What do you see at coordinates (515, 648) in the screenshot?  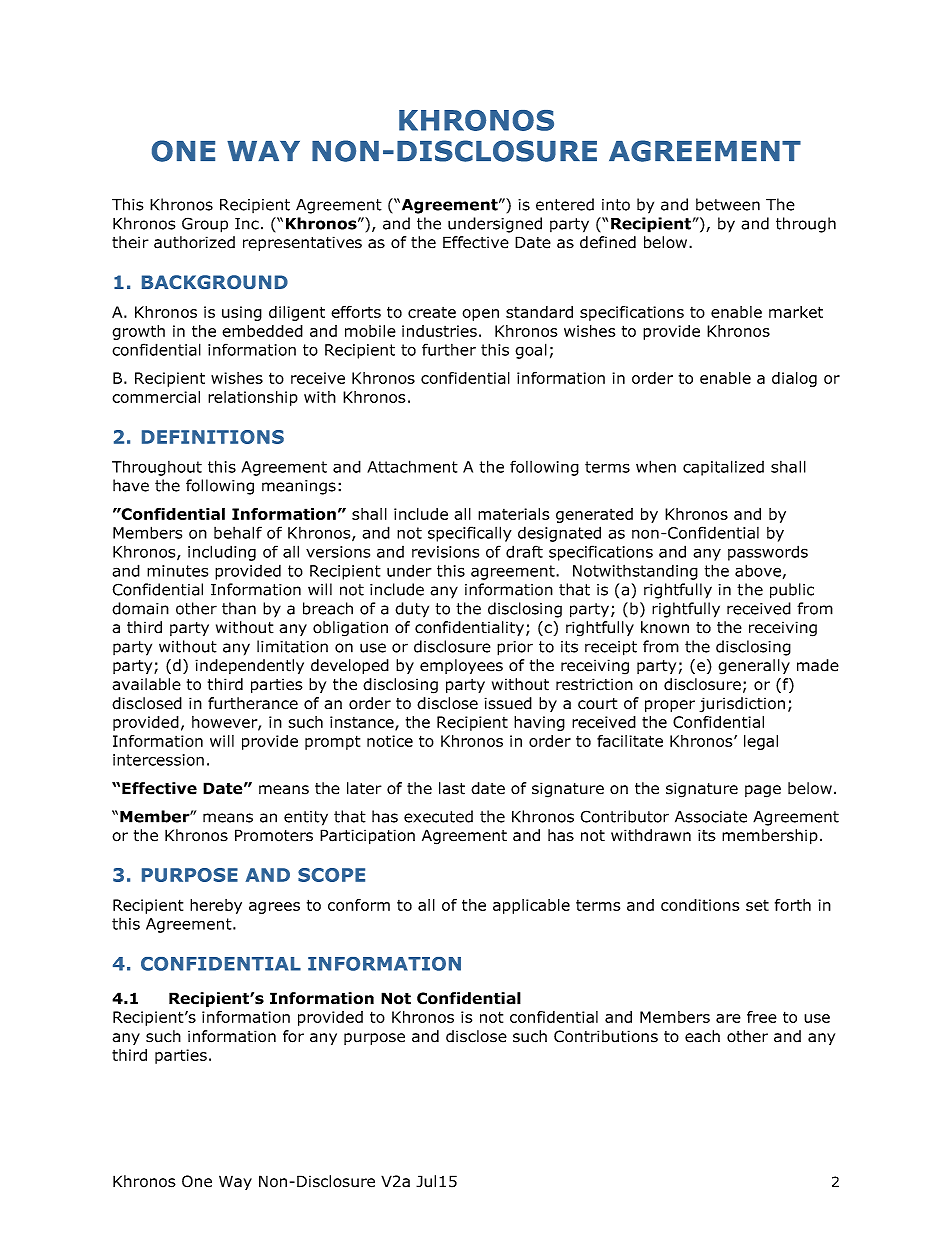 I see `prior` at bounding box center [515, 648].
